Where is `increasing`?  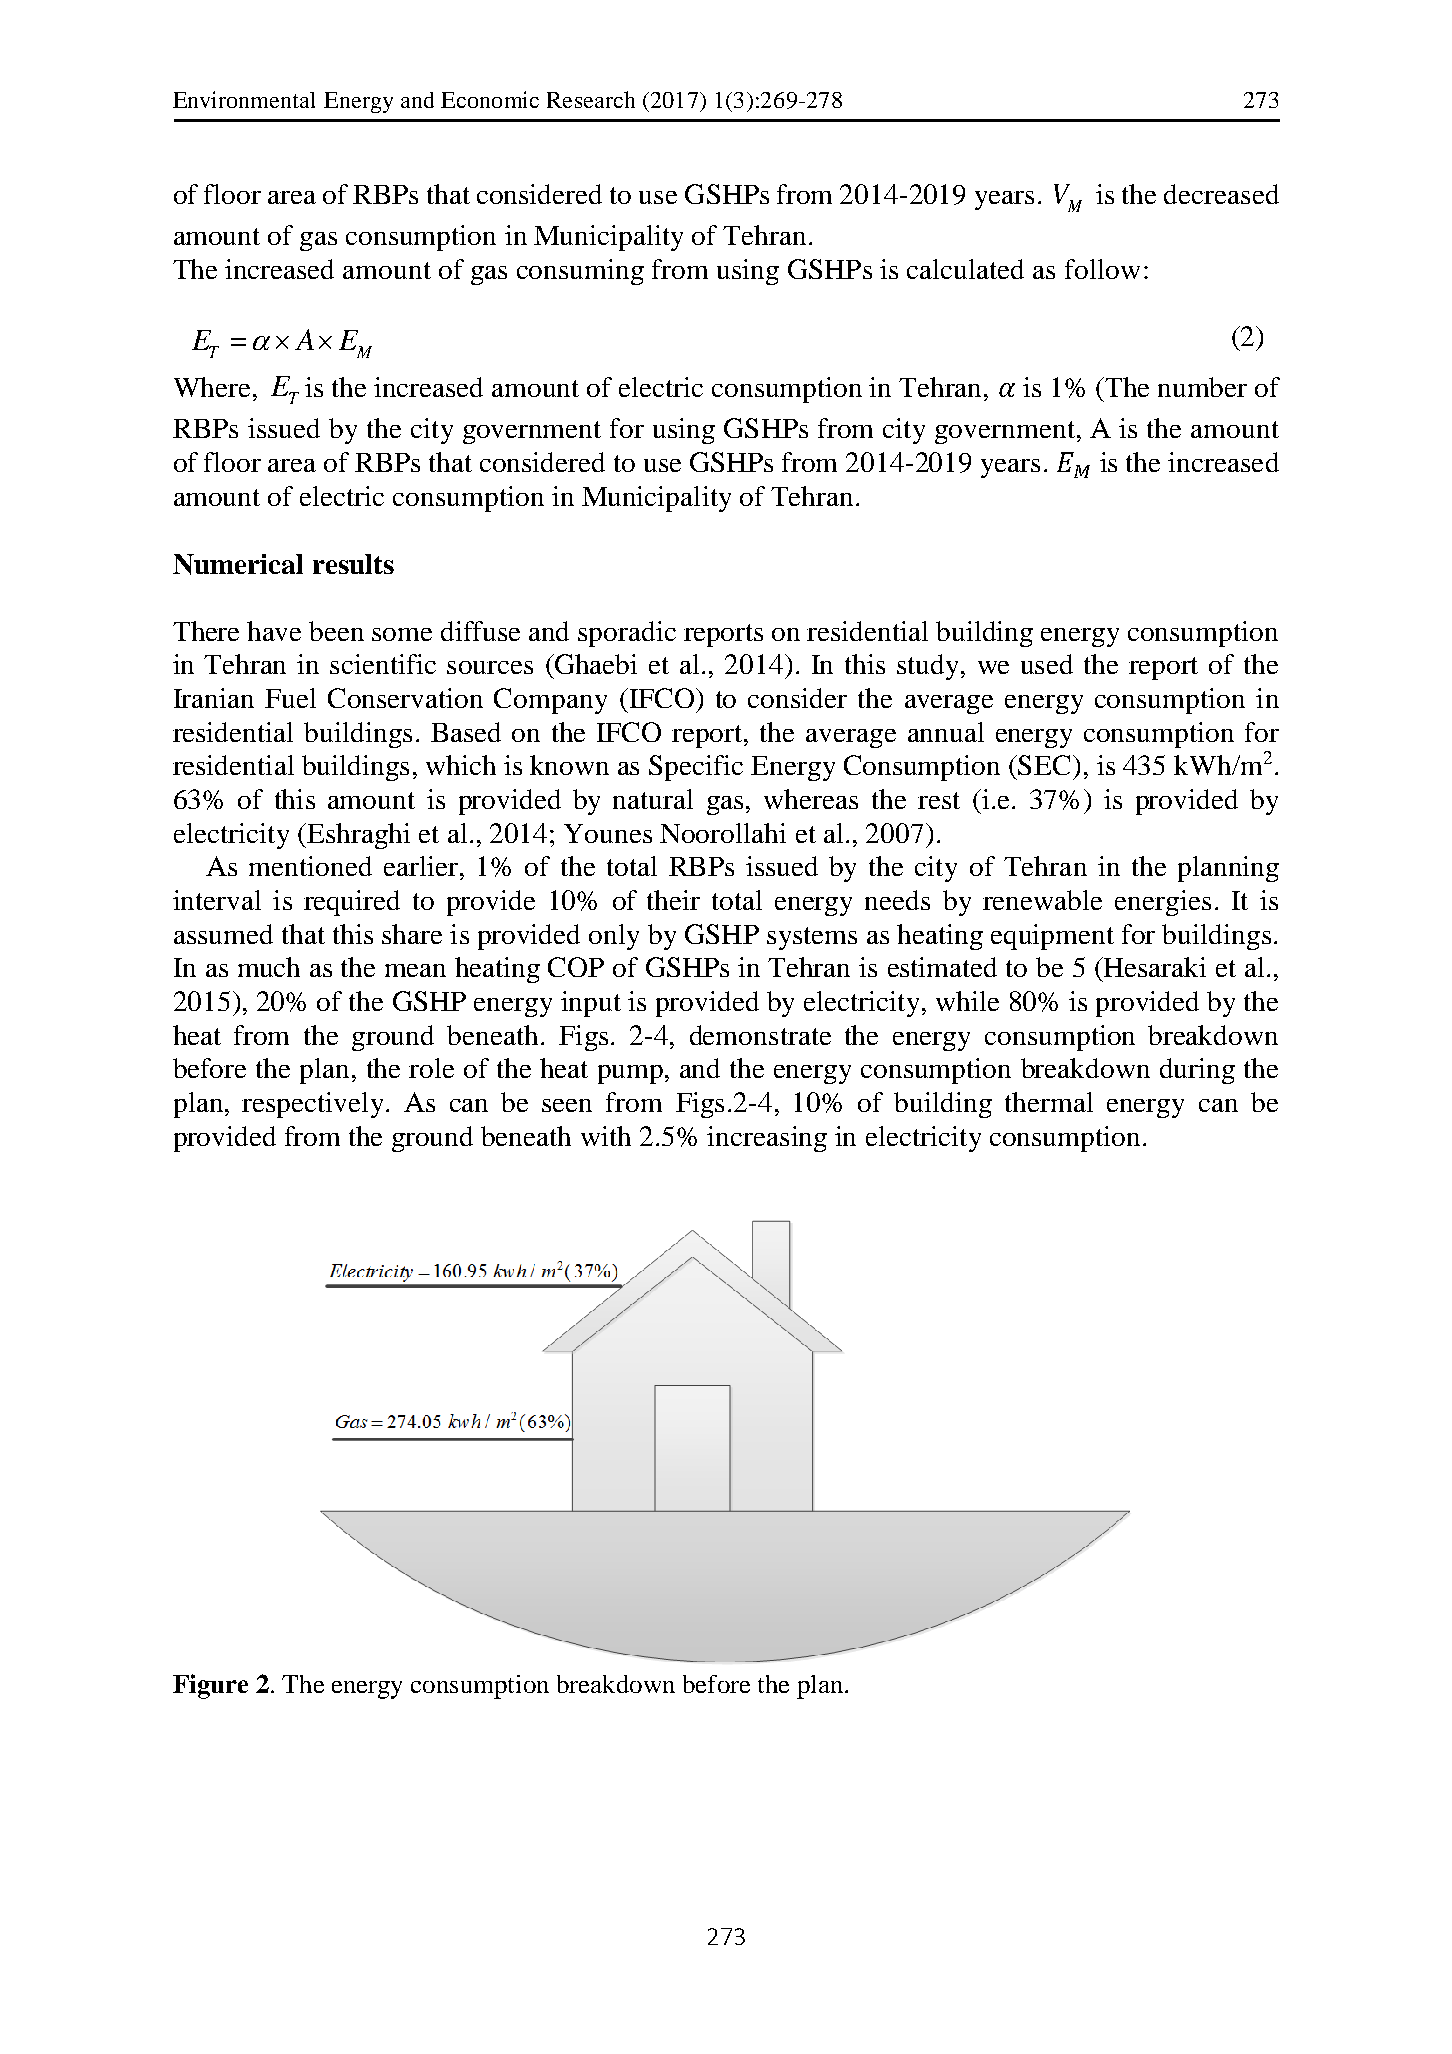
increasing is located at coordinates (767, 1139).
